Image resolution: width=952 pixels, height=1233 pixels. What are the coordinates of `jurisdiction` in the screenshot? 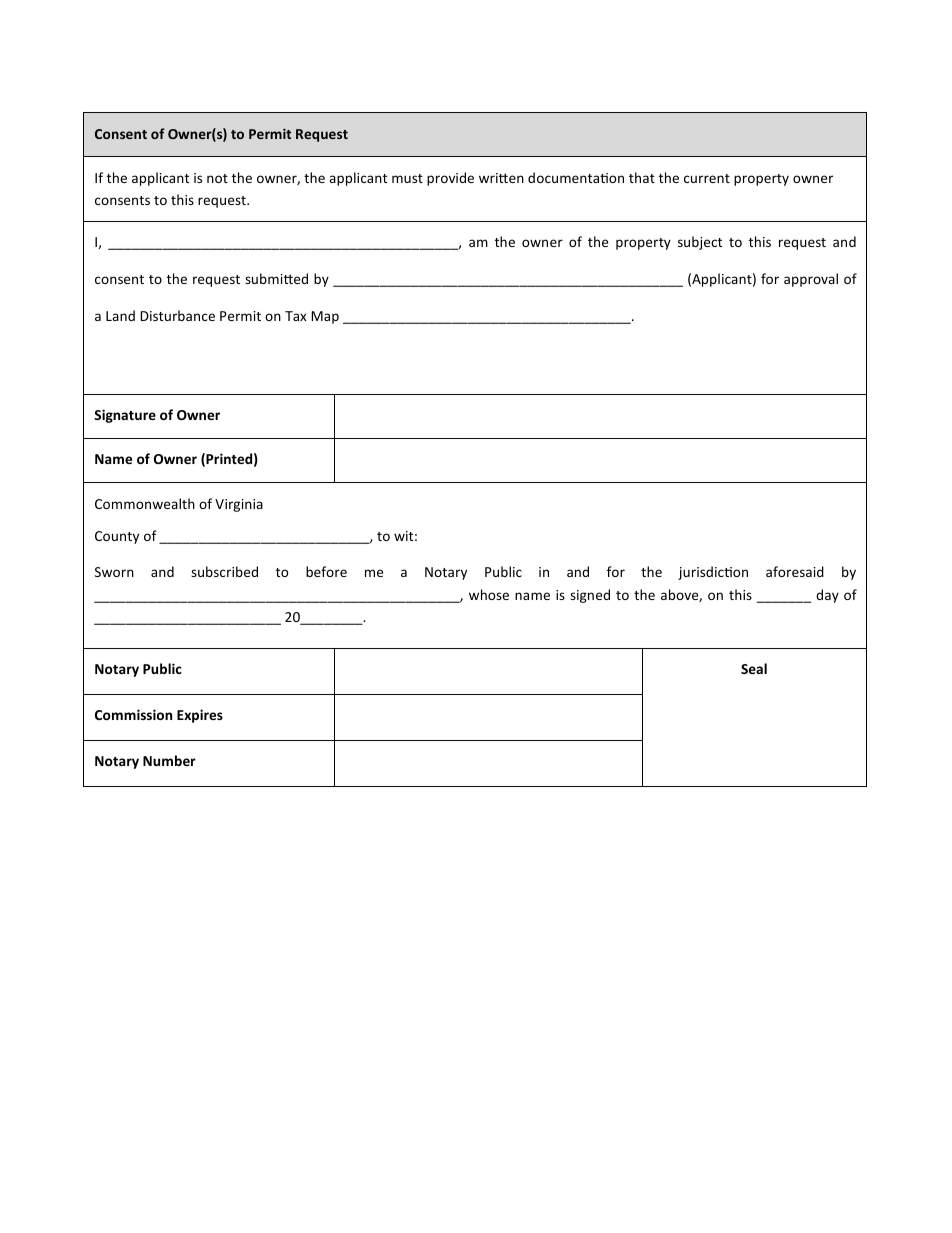 It's located at (713, 573).
